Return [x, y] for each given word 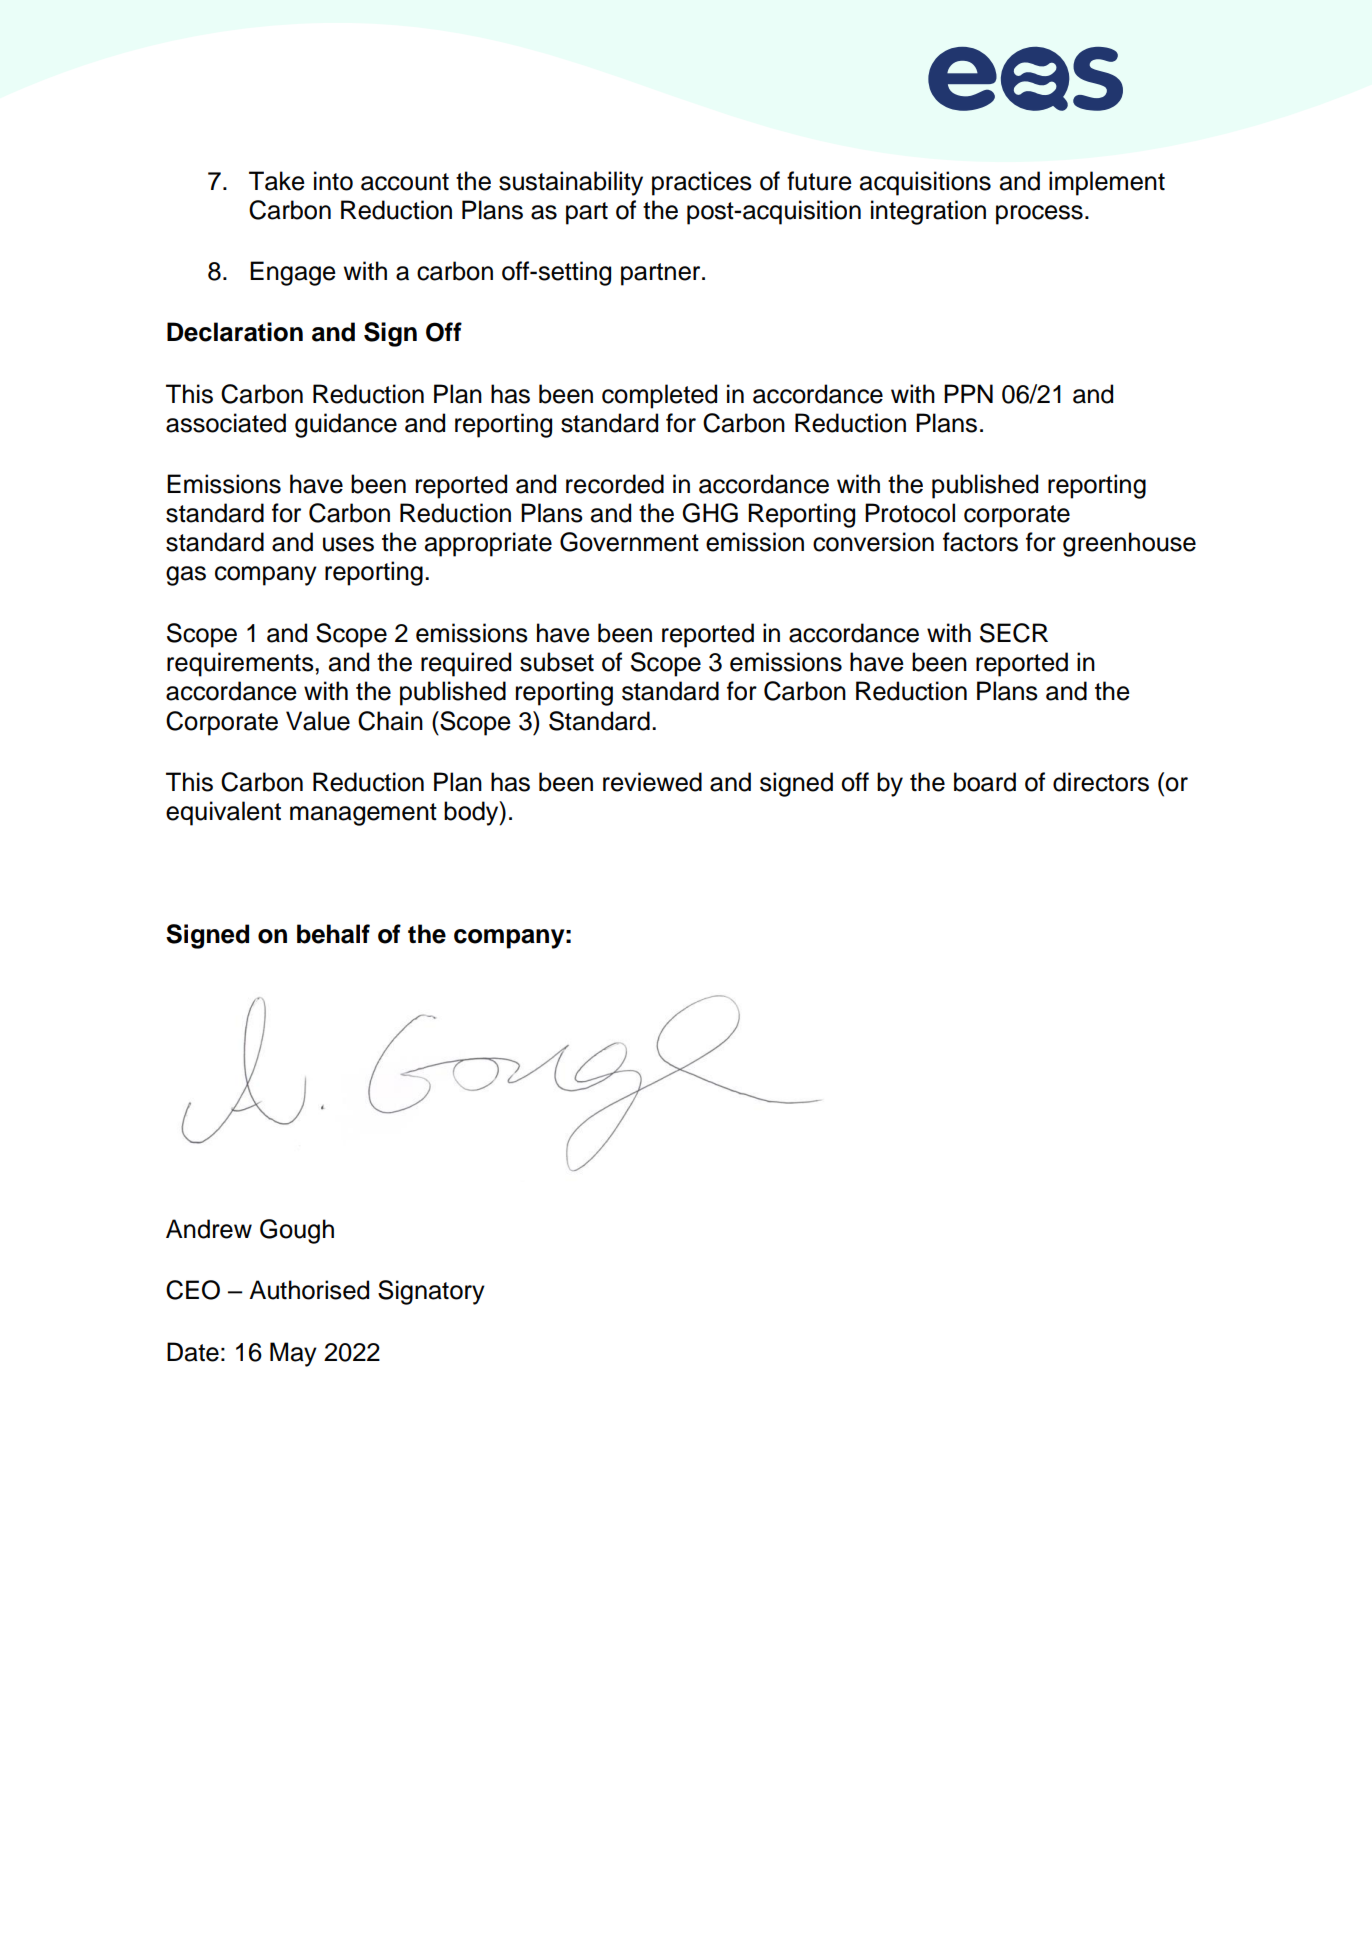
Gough [297, 1231]
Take [277, 181]
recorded [615, 484]
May [293, 1354]
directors [1101, 782]
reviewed [652, 782]
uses [348, 544]
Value [318, 721]
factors [980, 542]
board [985, 782]
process [1039, 215]
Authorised [309, 1290]
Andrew [209, 1229]
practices [702, 183]
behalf [333, 934]
